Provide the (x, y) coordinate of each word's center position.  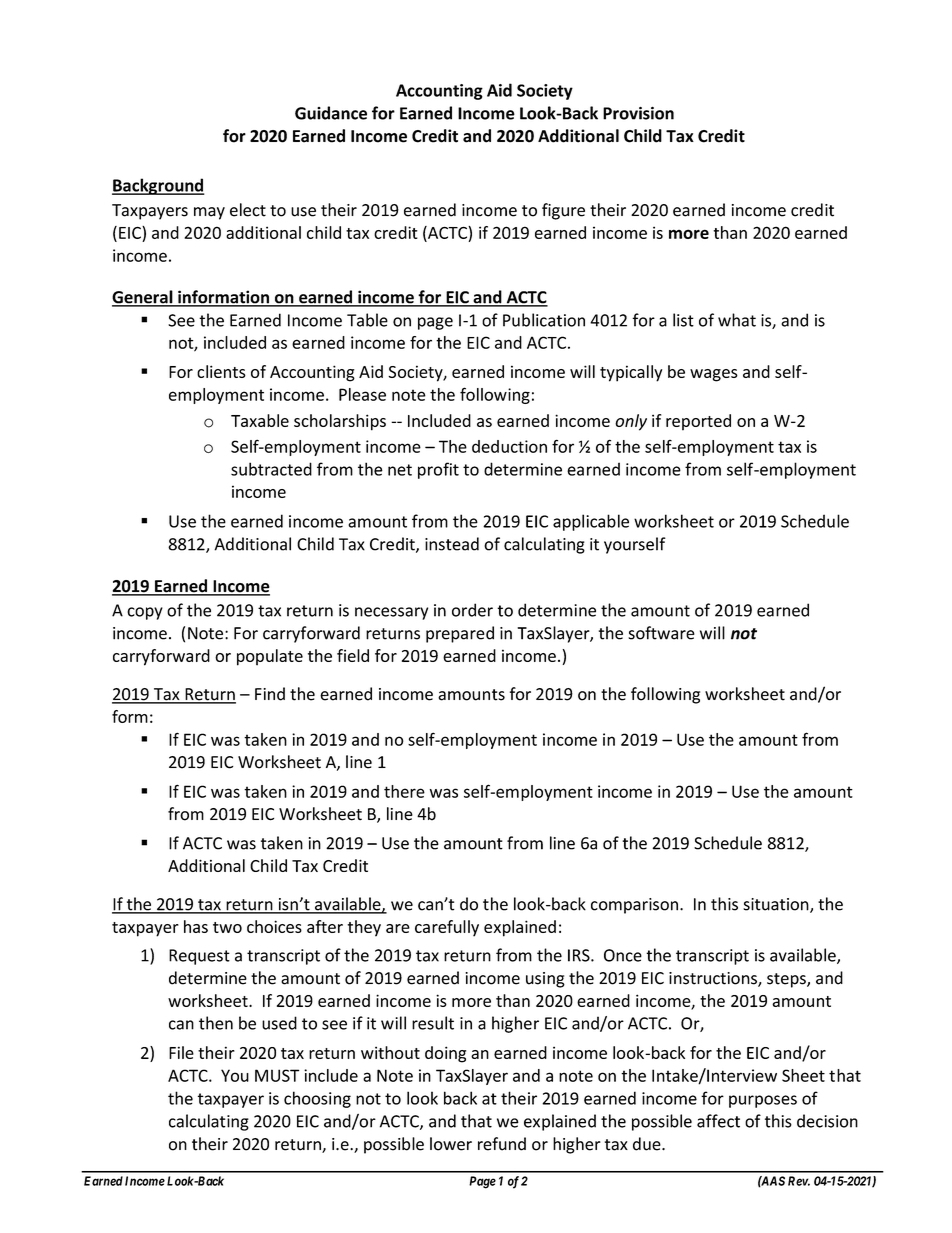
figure (563, 211)
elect (248, 210)
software (661, 633)
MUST (277, 1075)
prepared (460, 634)
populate (270, 657)
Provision (638, 113)
